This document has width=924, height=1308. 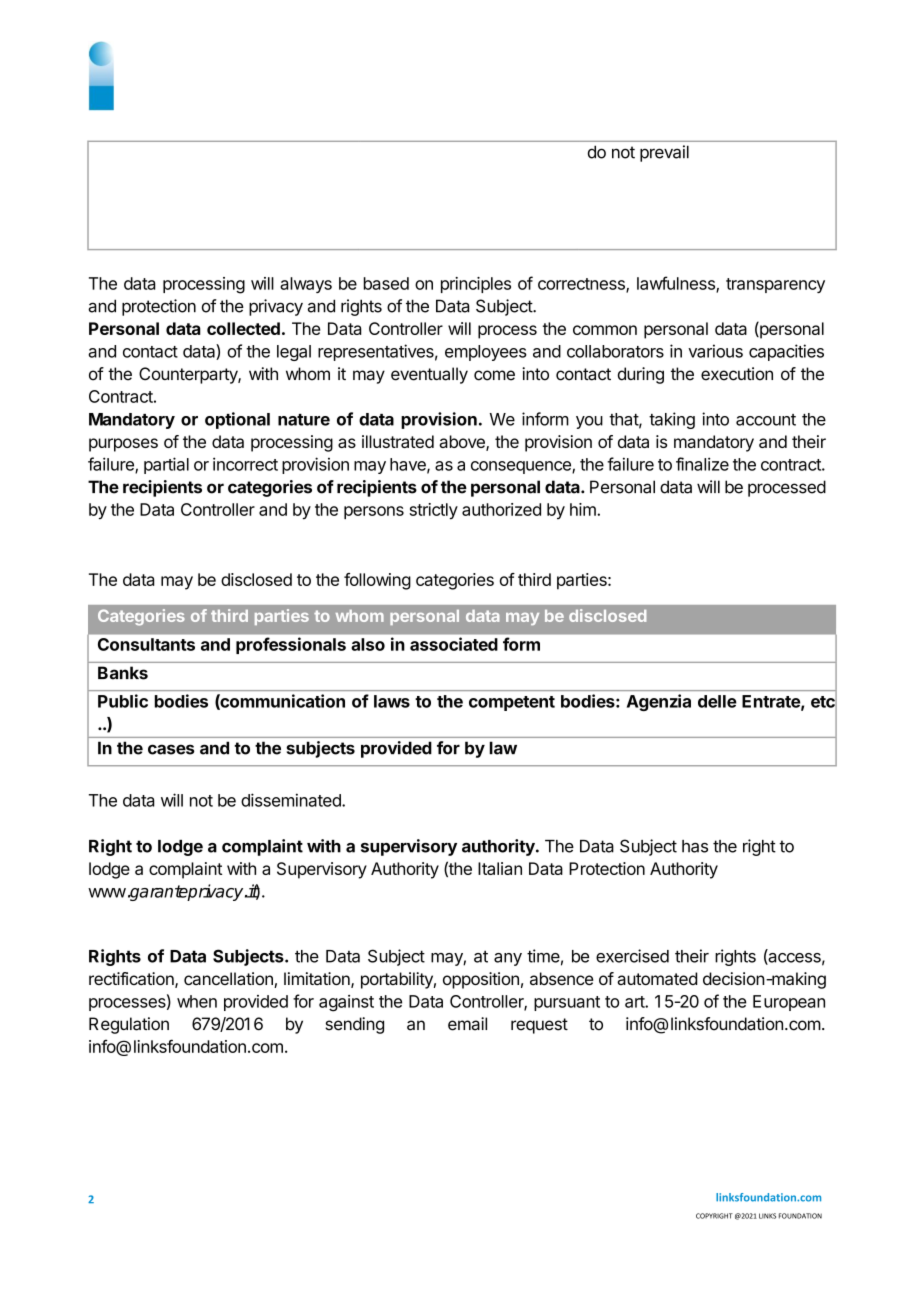 What do you see at coordinates (476, 285) in the document?
I see `principles` at bounding box center [476, 285].
